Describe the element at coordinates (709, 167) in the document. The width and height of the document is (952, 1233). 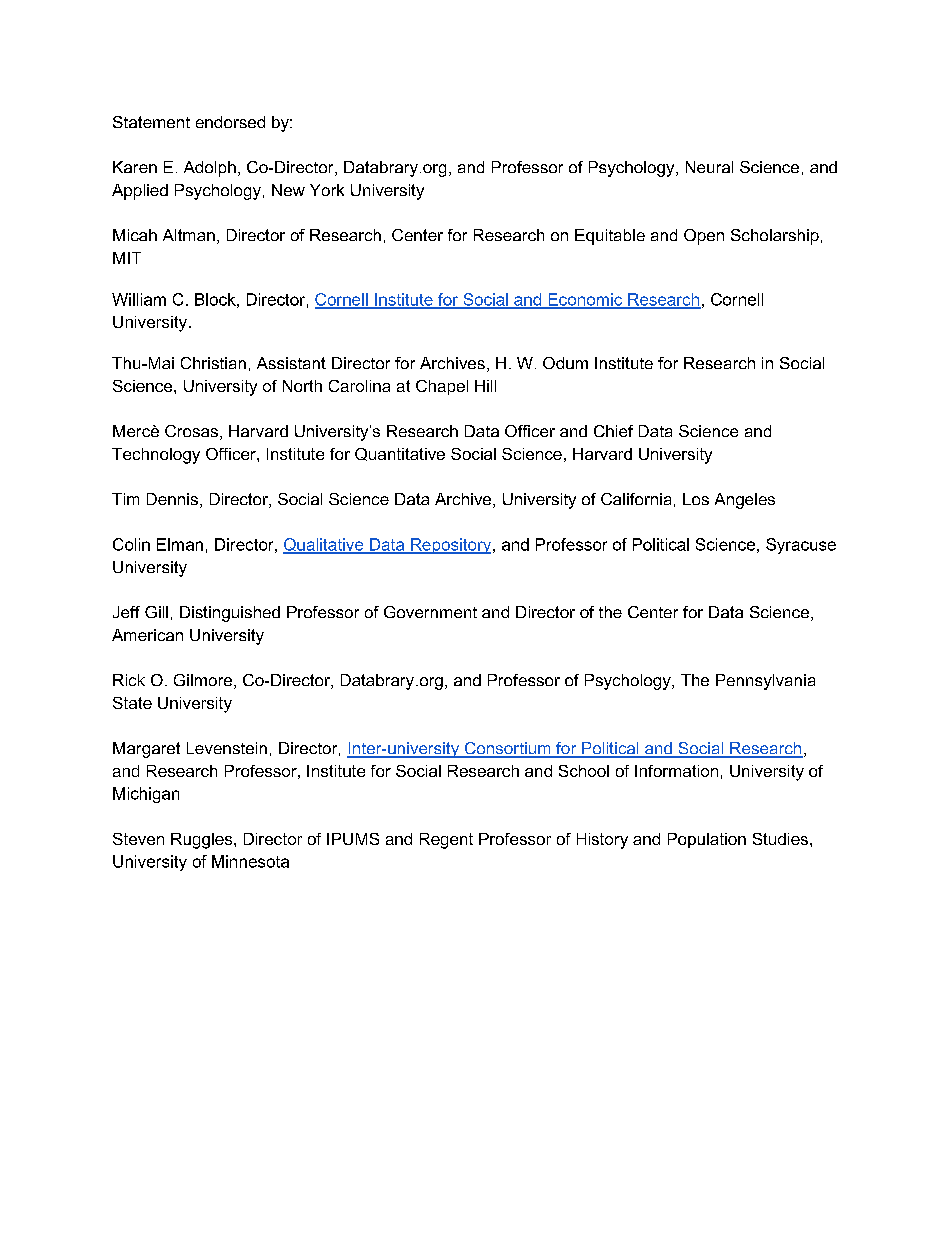
I see `Neural` at that location.
